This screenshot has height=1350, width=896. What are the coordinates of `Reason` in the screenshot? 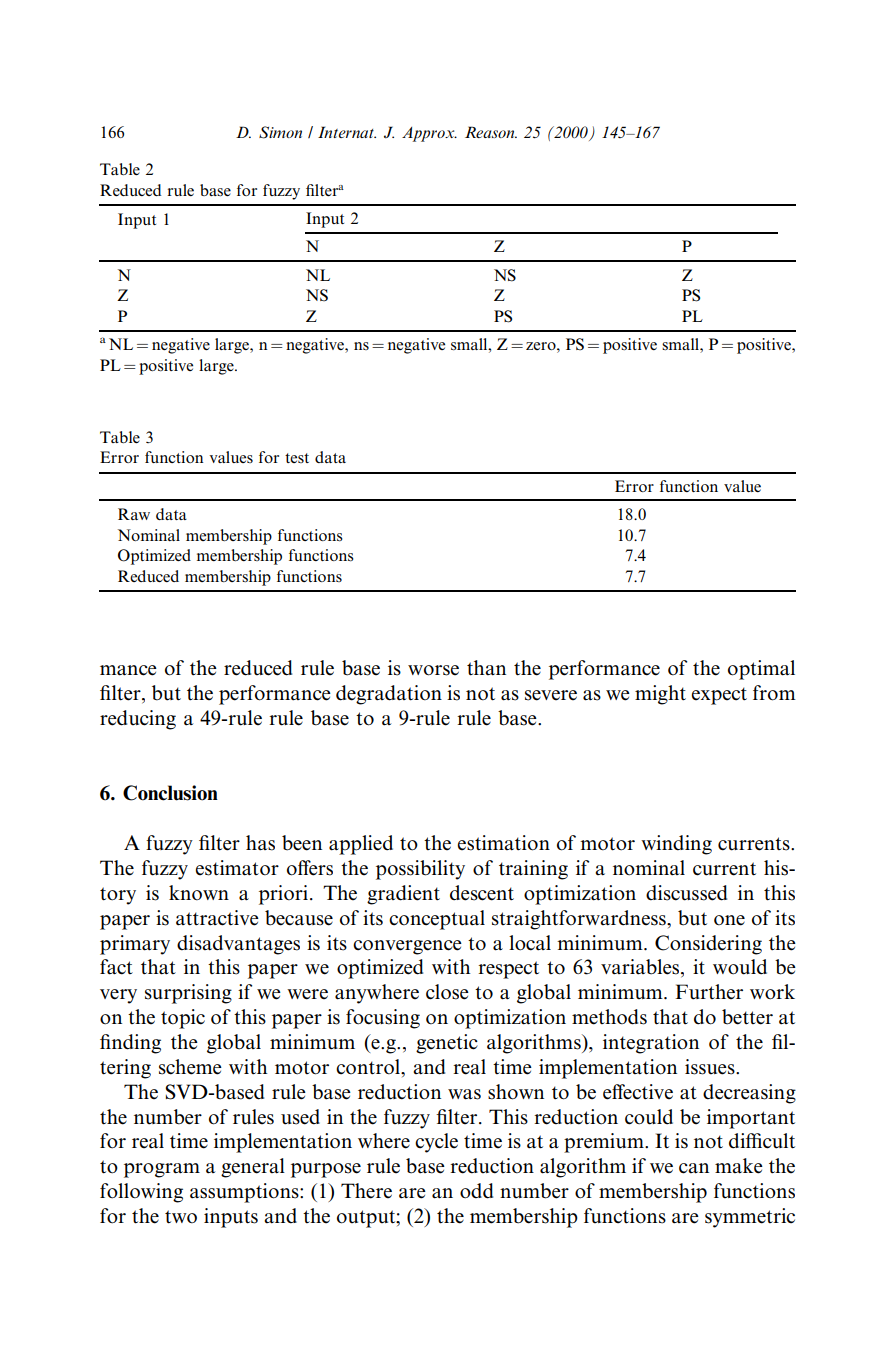 It's located at (491, 132).
